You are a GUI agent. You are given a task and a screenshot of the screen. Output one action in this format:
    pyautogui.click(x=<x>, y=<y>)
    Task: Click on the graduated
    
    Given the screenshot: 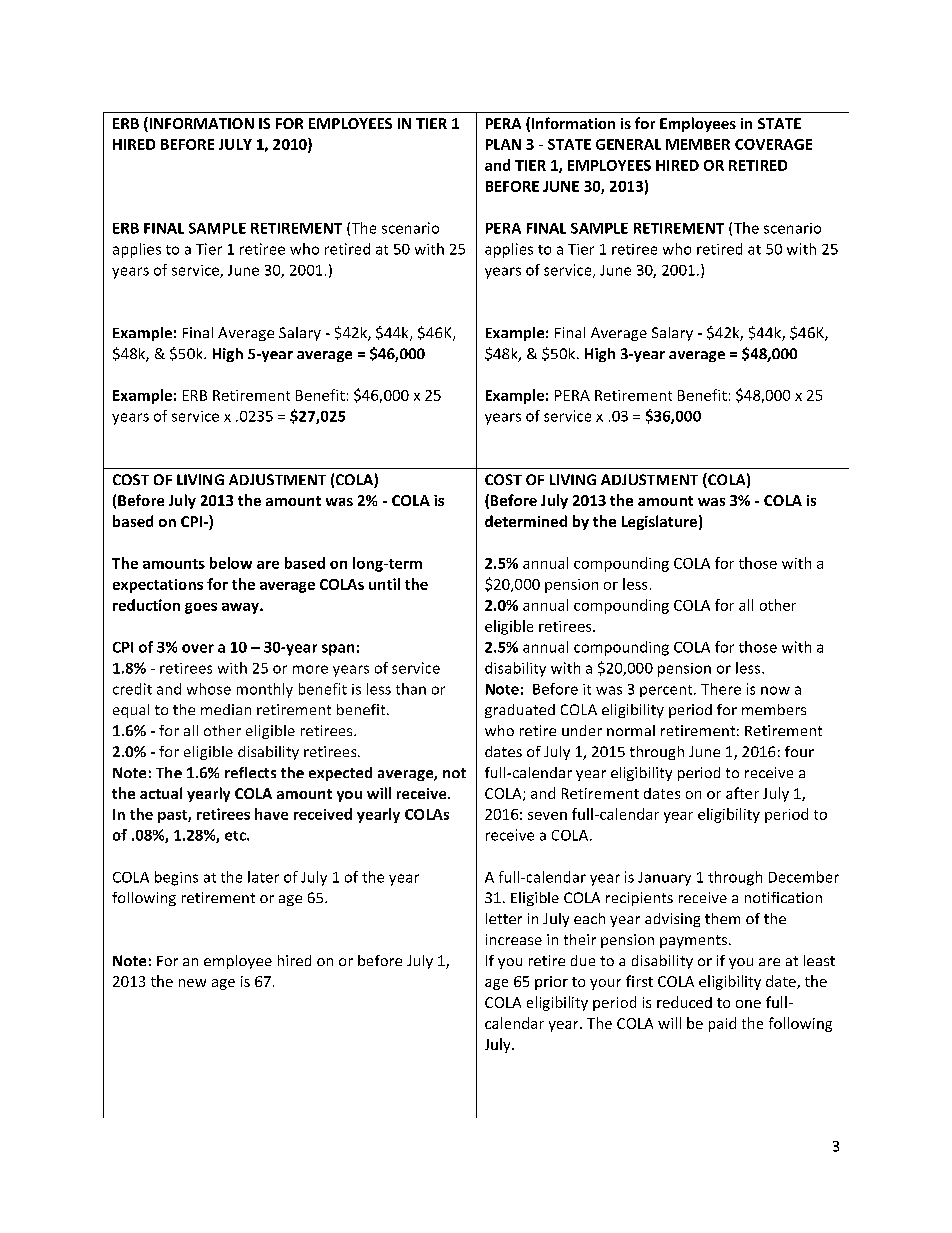 What is the action you would take?
    pyautogui.click(x=520, y=711)
